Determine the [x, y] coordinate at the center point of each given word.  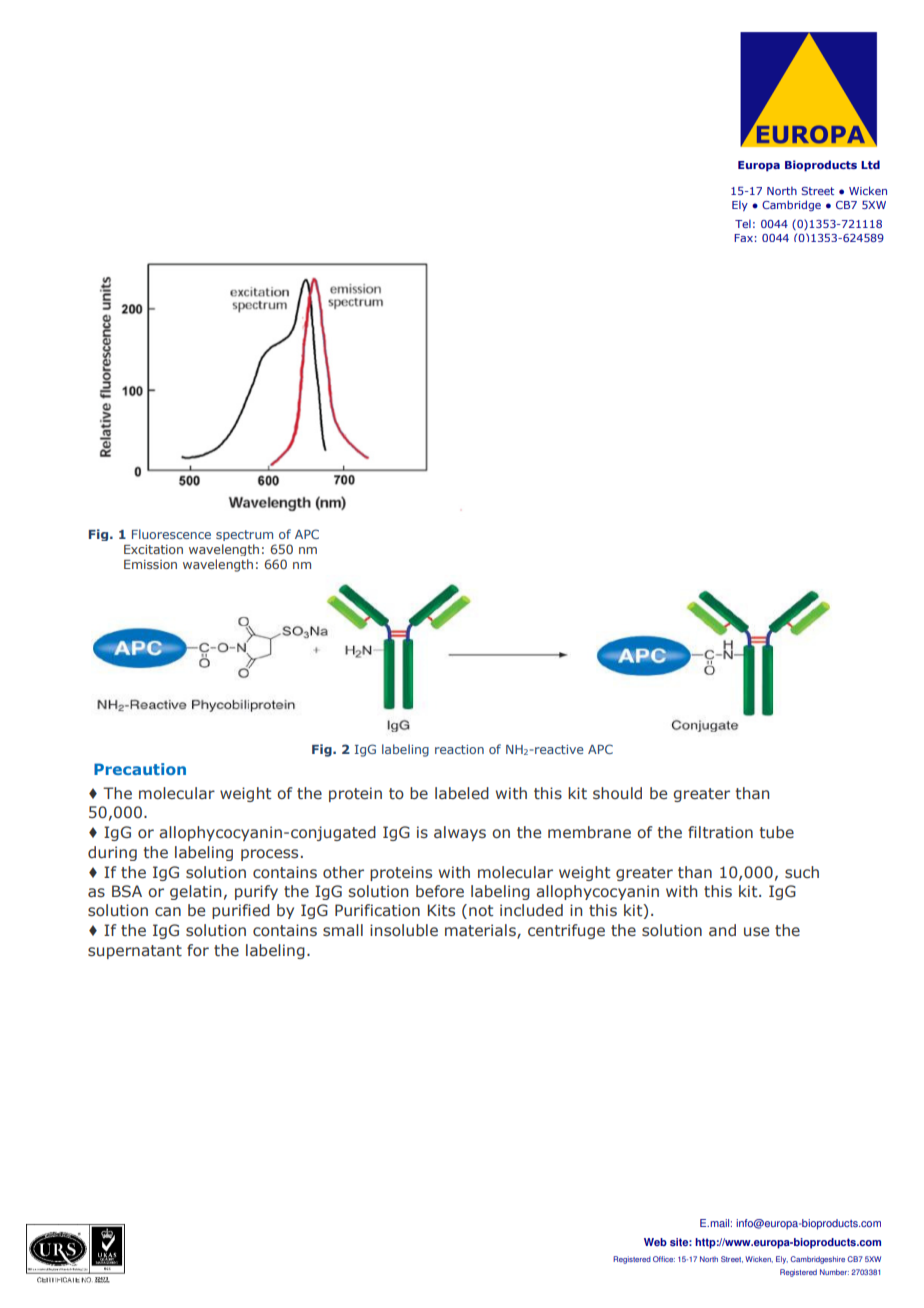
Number [834, 1272]
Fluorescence [171, 534]
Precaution [140, 769]
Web [655, 1242]
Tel [743, 223]
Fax [743, 238]
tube [777, 832]
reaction [459, 749]
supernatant [135, 952]
